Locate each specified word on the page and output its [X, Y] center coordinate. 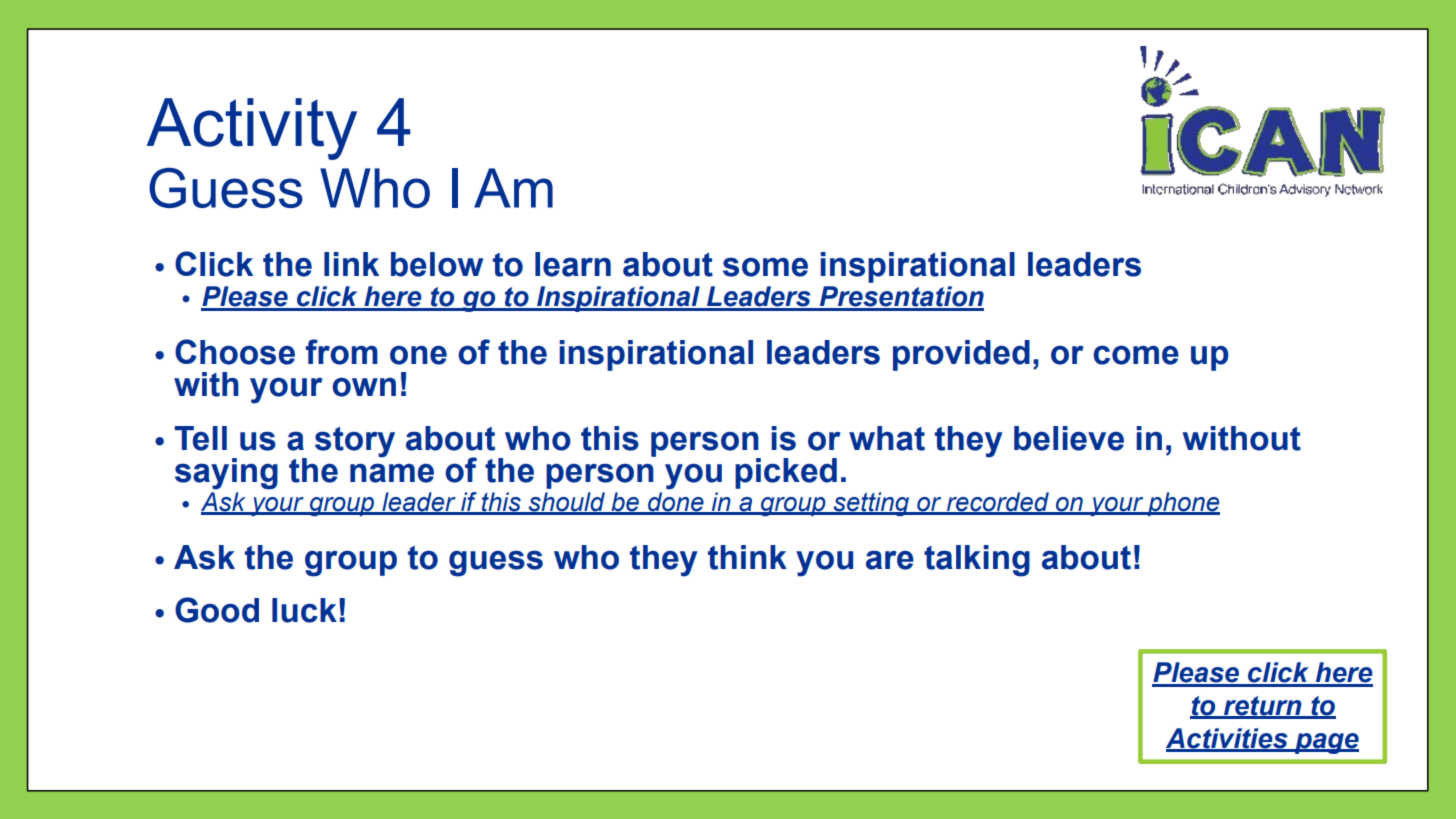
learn [573, 264]
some [765, 267]
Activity [252, 129]
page [1326, 743]
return [1263, 707]
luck [304, 610]
